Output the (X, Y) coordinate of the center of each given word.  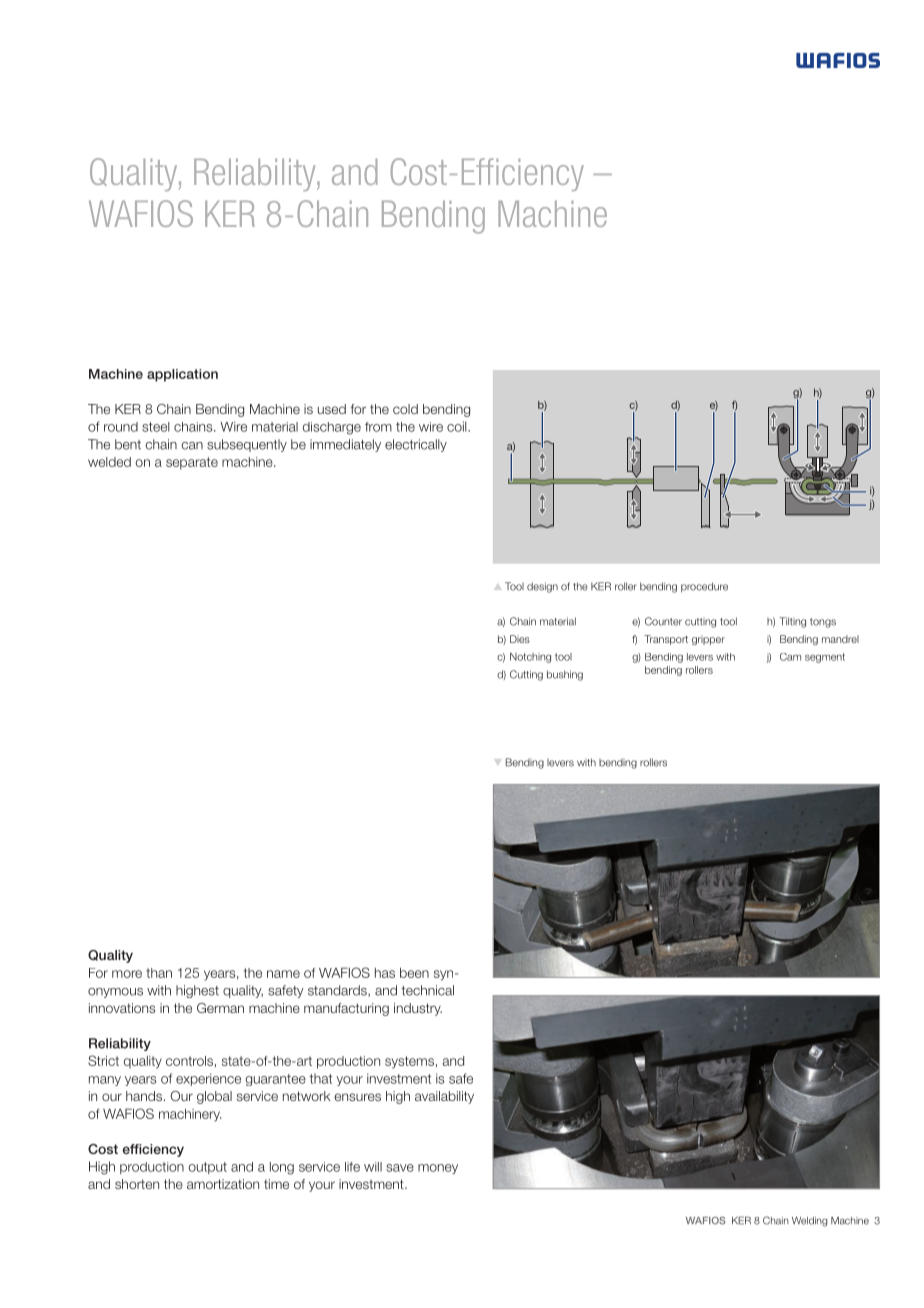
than (159, 973)
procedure (704, 587)
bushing (565, 675)
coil (458, 426)
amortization (223, 1184)
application (182, 375)
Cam (790, 657)
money (438, 1169)
